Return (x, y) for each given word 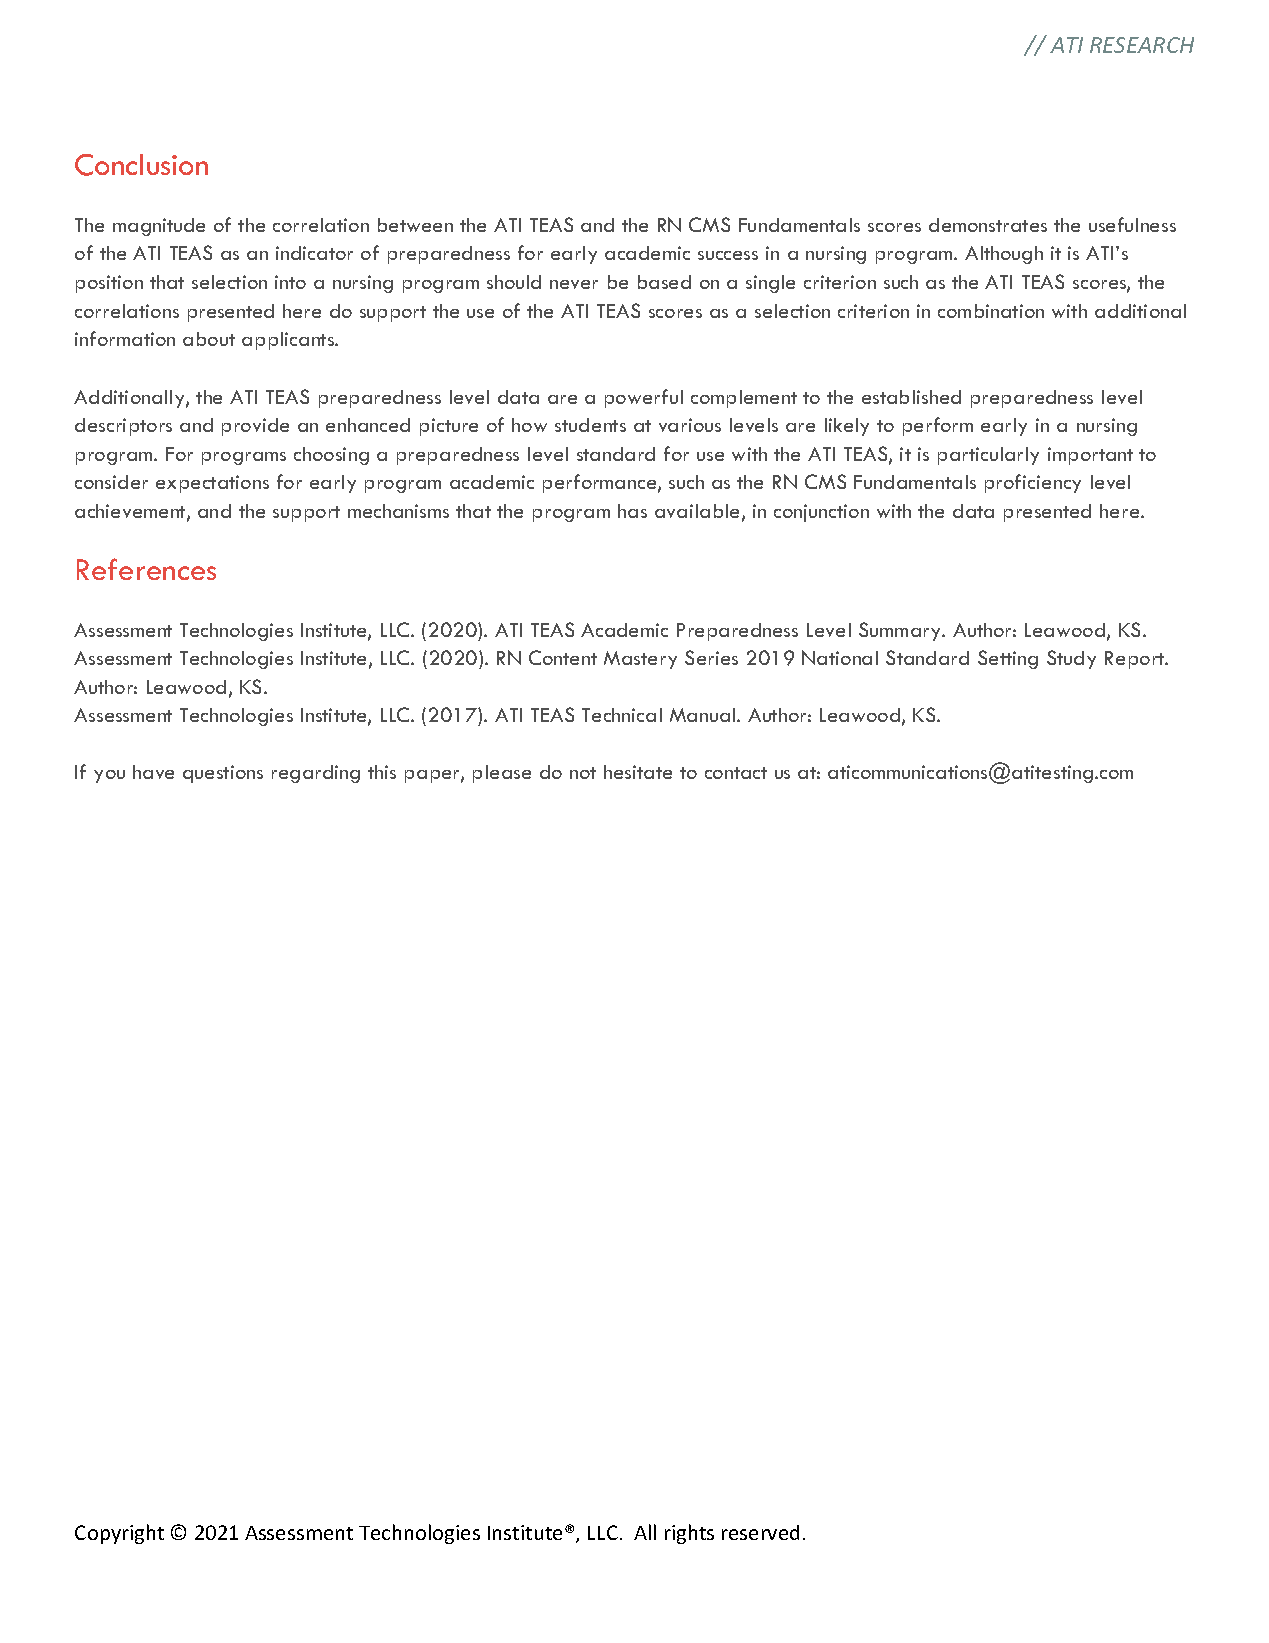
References (146, 569)
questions (223, 774)
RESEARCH (1142, 45)
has (632, 511)
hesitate (638, 772)
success (728, 255)
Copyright (119, 1534)
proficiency (1033, 483)
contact (736, 773)
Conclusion (141, 165)
